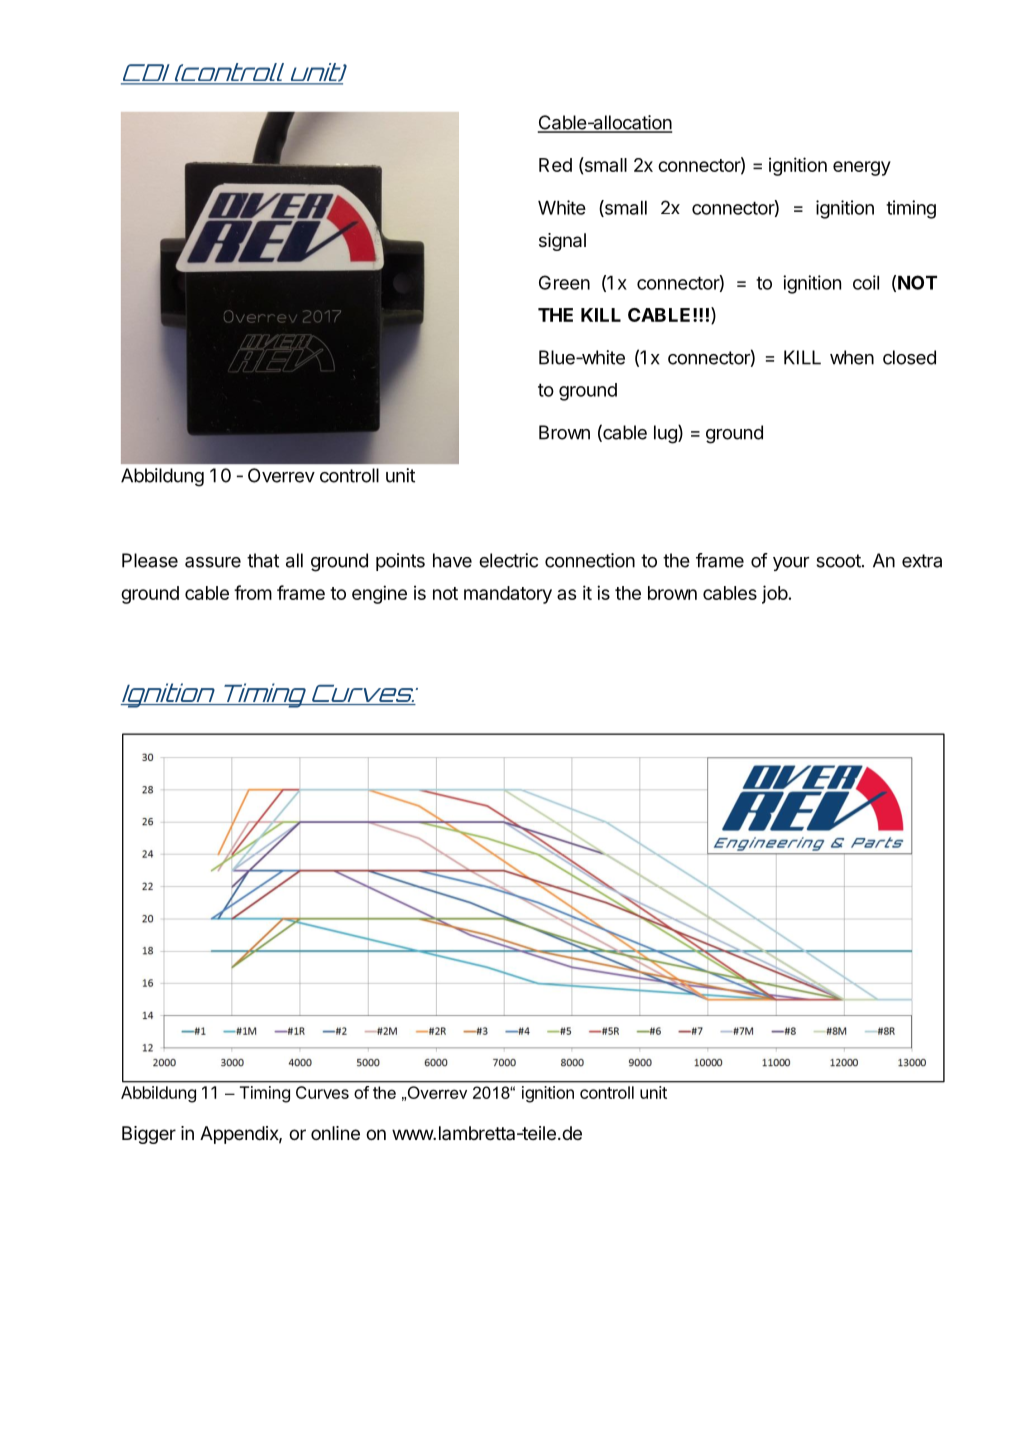 The width and height of the document is (1015, 1435). Describe the element at coordinates (508, 595) in the document. I see `mandatory` at that location.
